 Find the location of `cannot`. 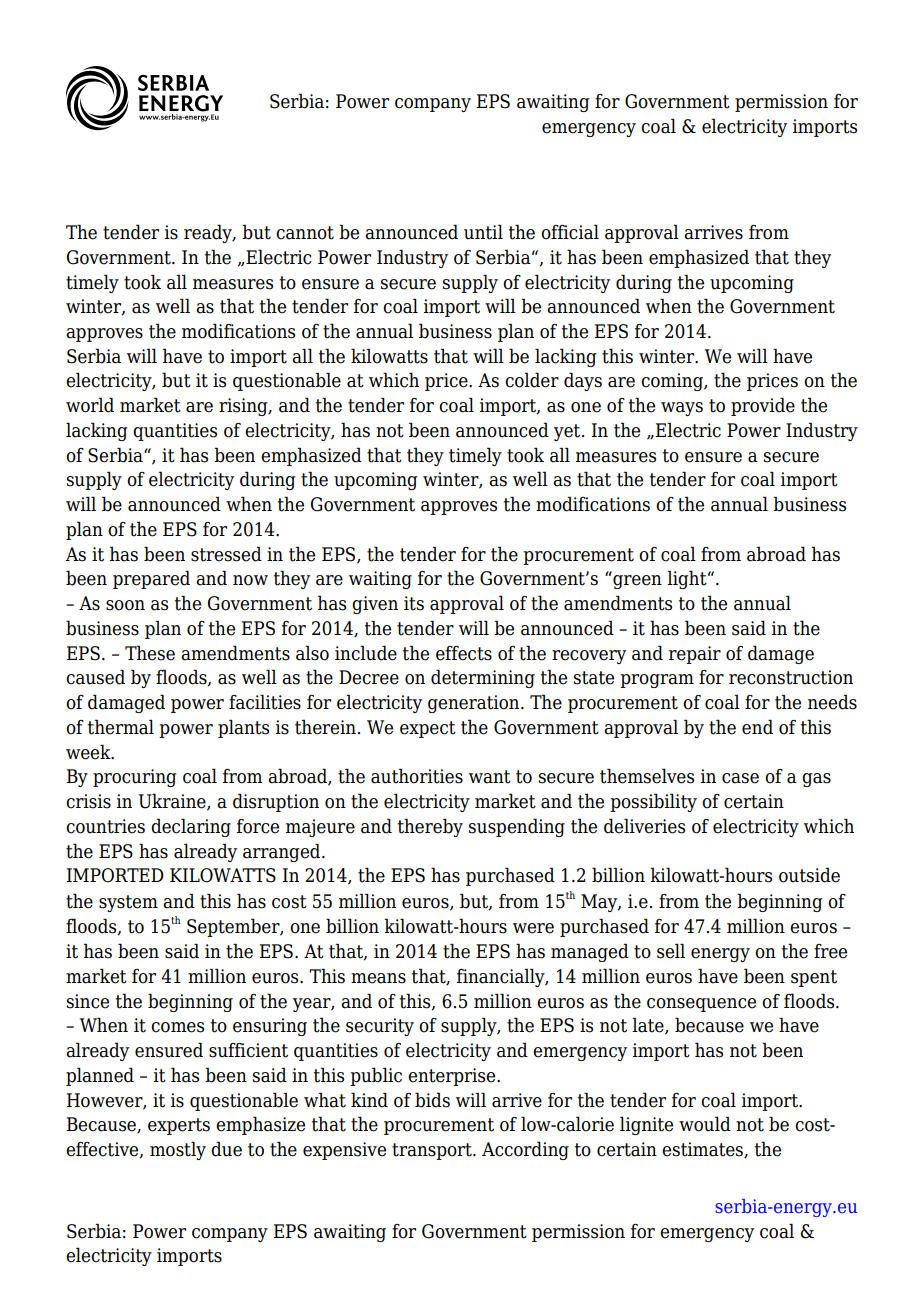

cannot is located at coordinates (305, 233).
